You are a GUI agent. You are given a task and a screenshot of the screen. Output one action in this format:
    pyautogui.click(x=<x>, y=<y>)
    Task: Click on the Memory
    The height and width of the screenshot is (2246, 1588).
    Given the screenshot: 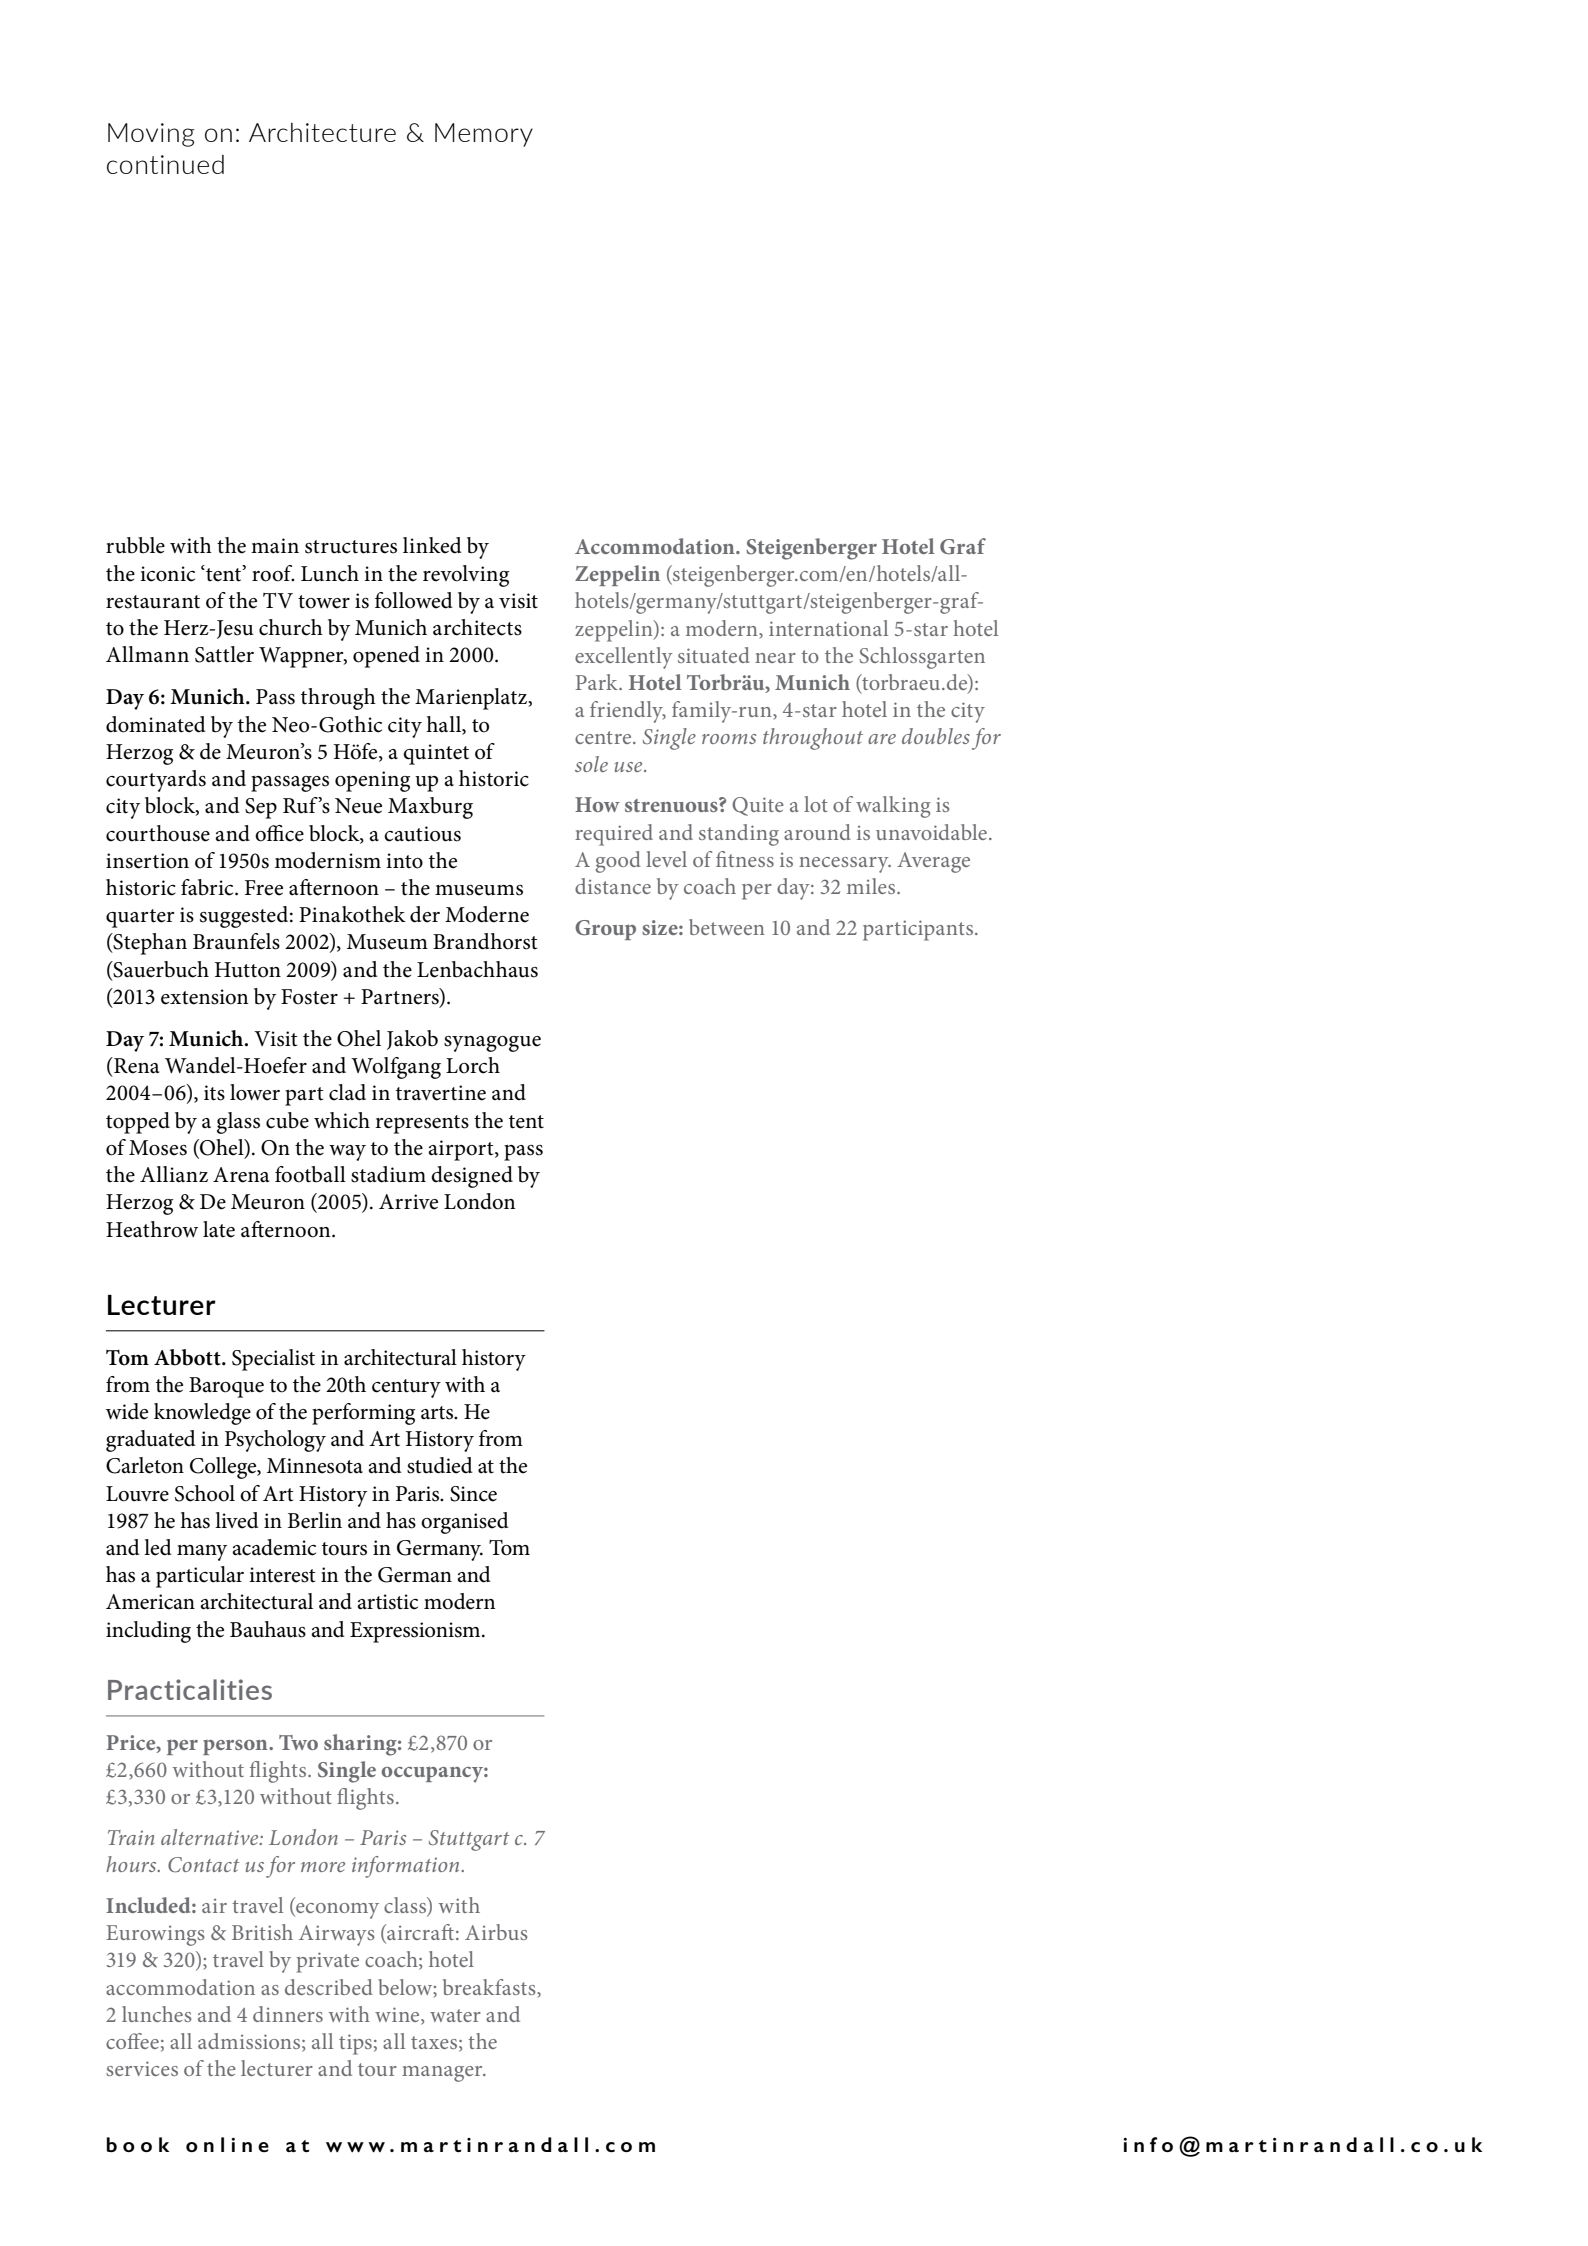 What is the action you would take?
    pyautogui.click(x=484, y=135)
